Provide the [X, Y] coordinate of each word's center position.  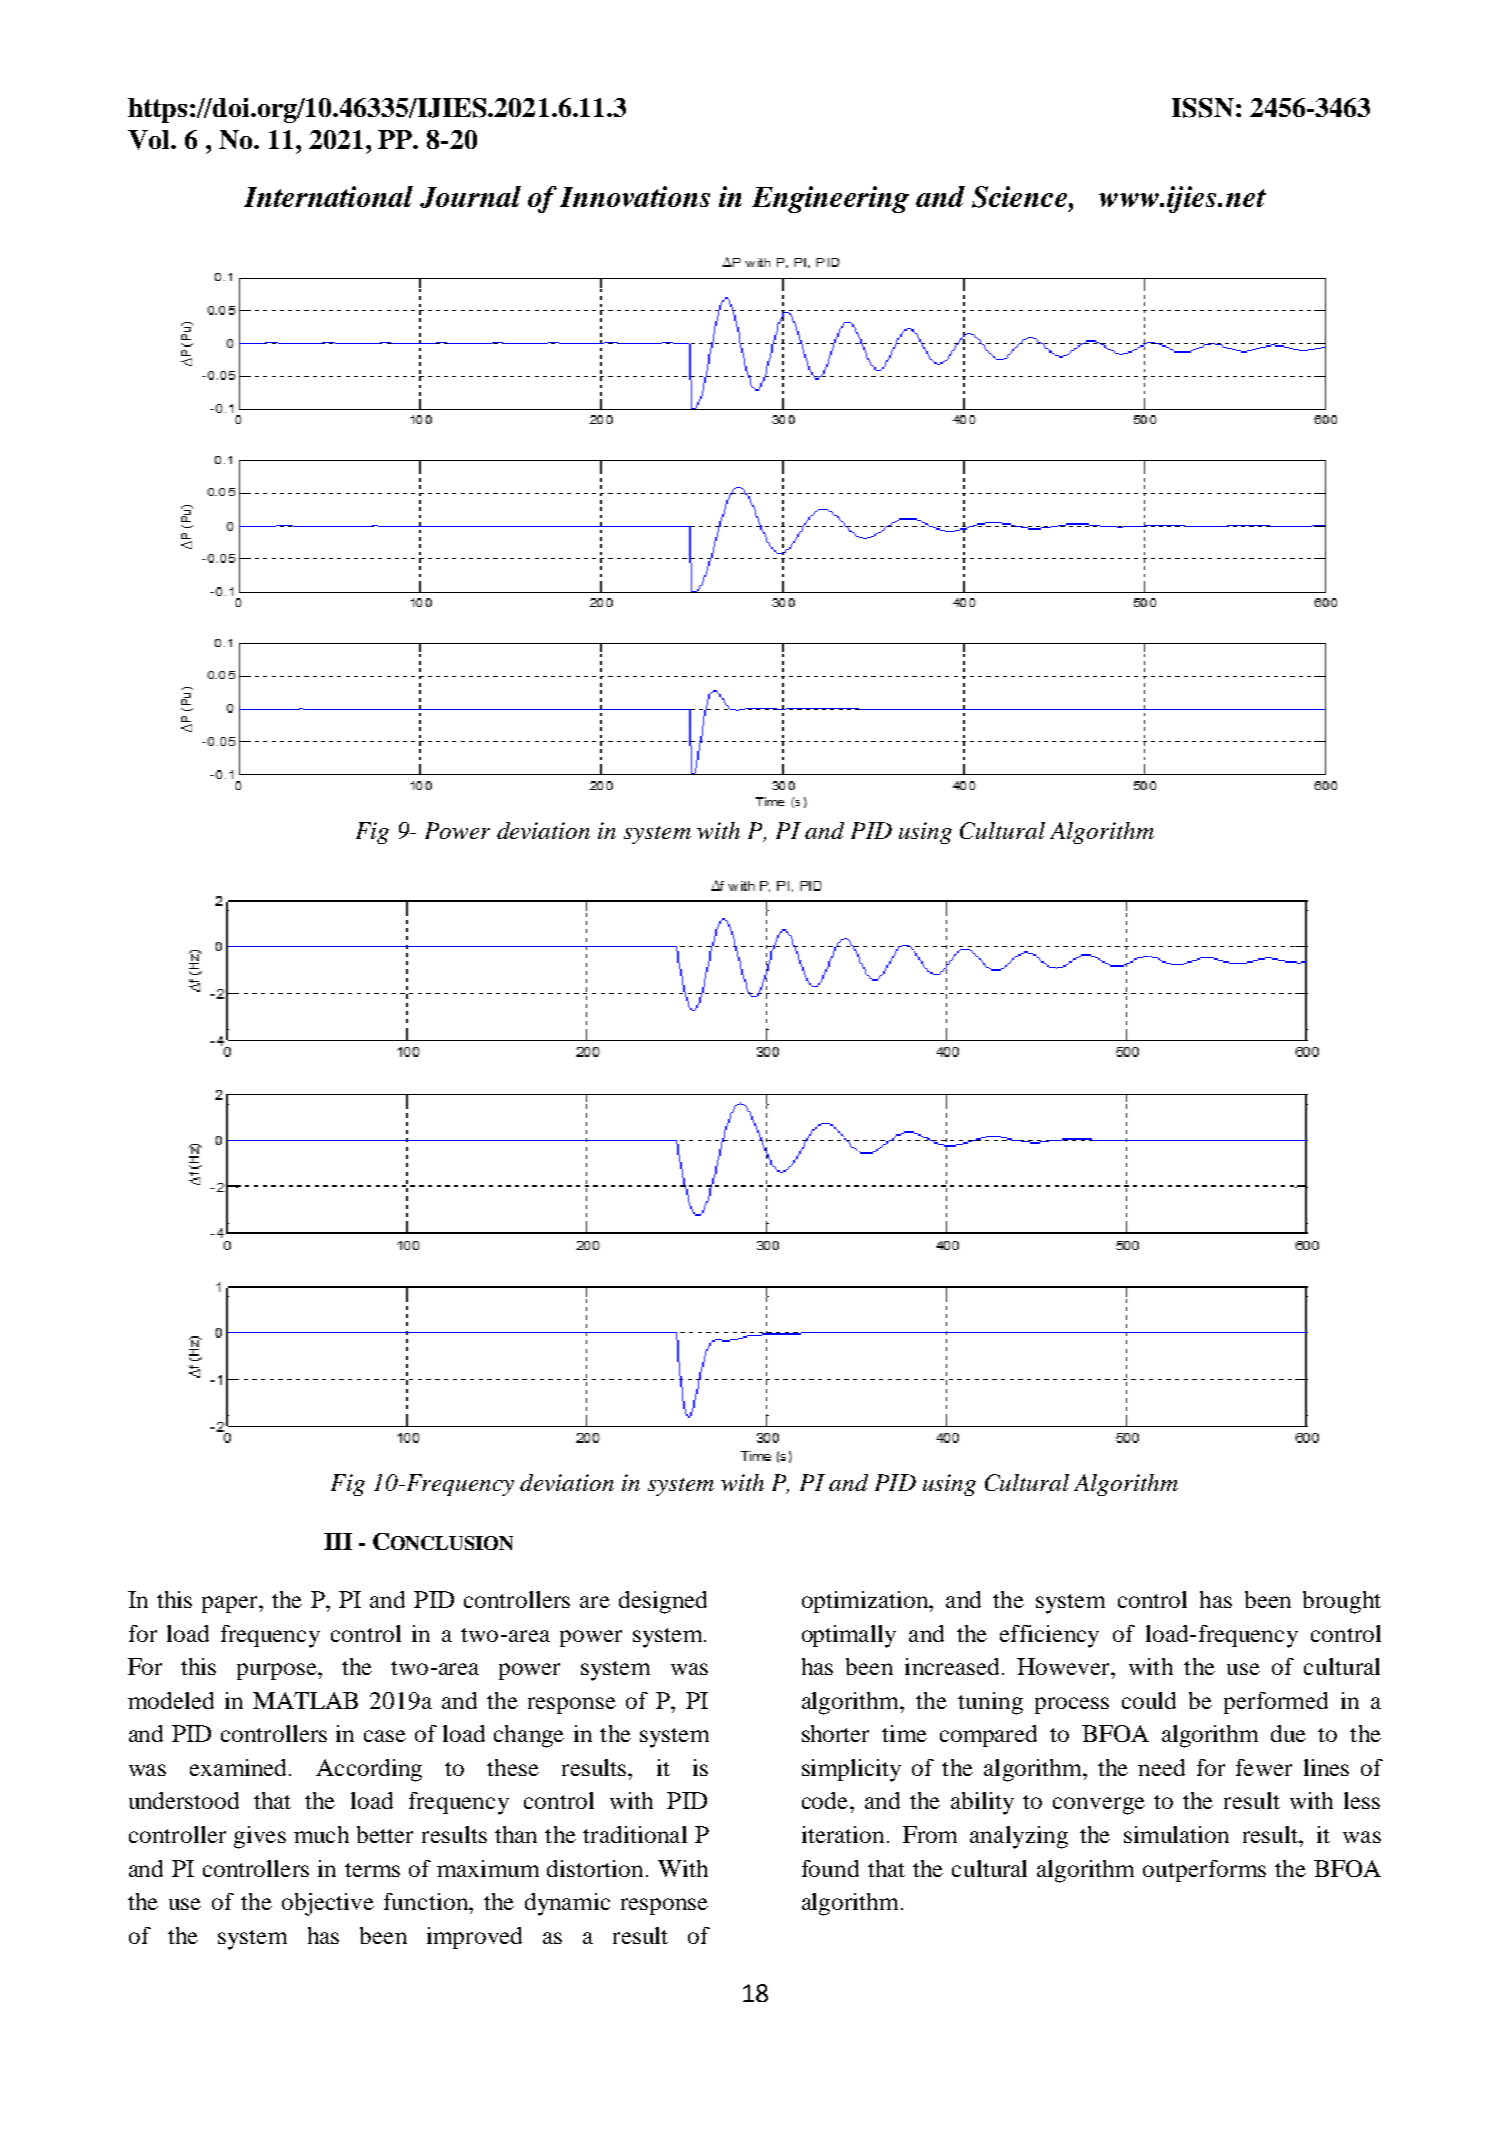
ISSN [1203, 108]
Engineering [830, 199]
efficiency [1049, 1636]
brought [1342, 1602]
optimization [866, 1602]
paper [231, 1604]
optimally [849, 1636]
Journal [470, 197]
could [1149, 1700]
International [328, 196]
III [338, 1541]
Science [1021, 197]
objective [328, 1904]
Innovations [635, 196]
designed [663, 1602]
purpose [278, 1671]
